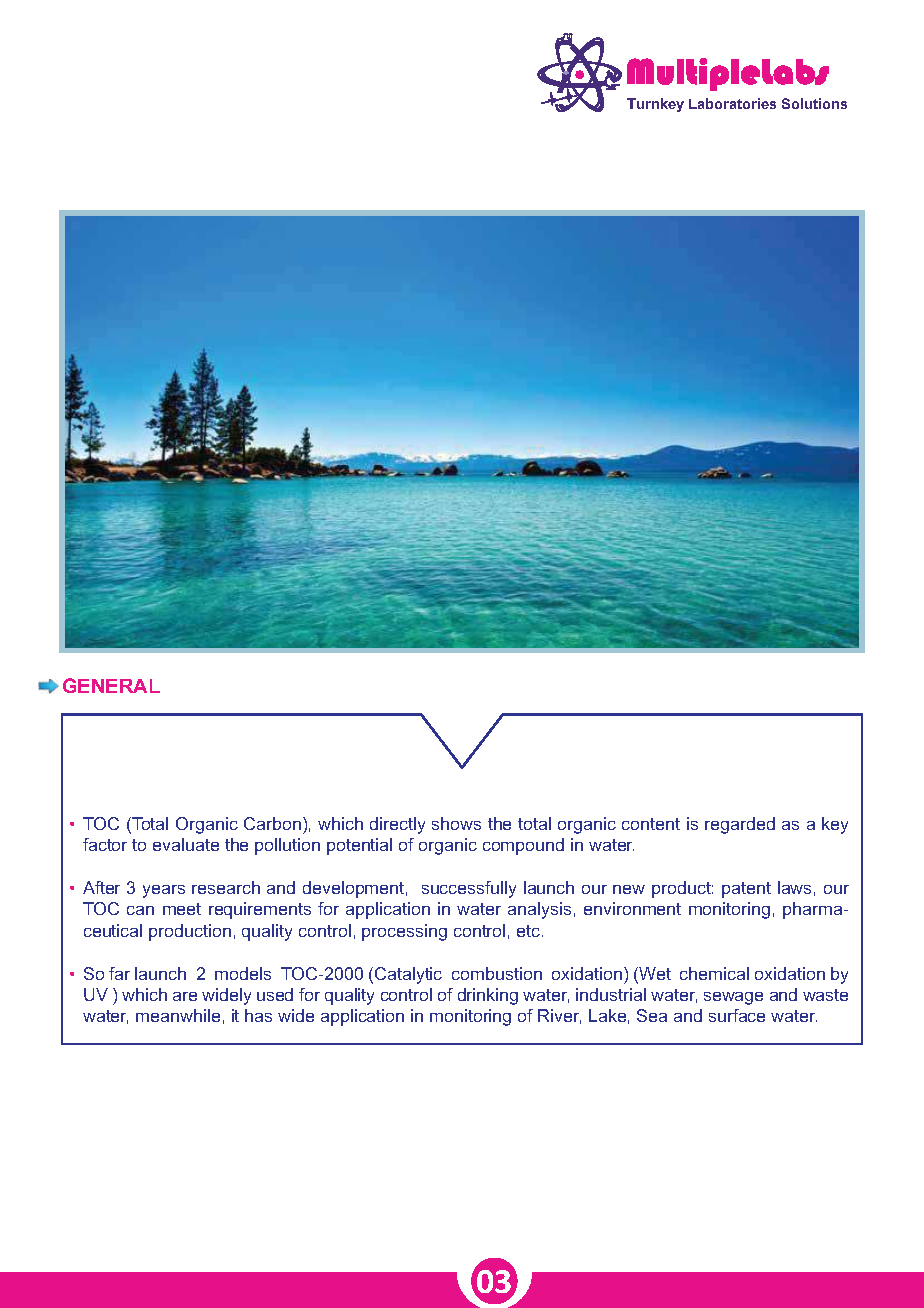  Describe the element at coordinates (397, 825) in the screenshot. I see `directly` at that location.
